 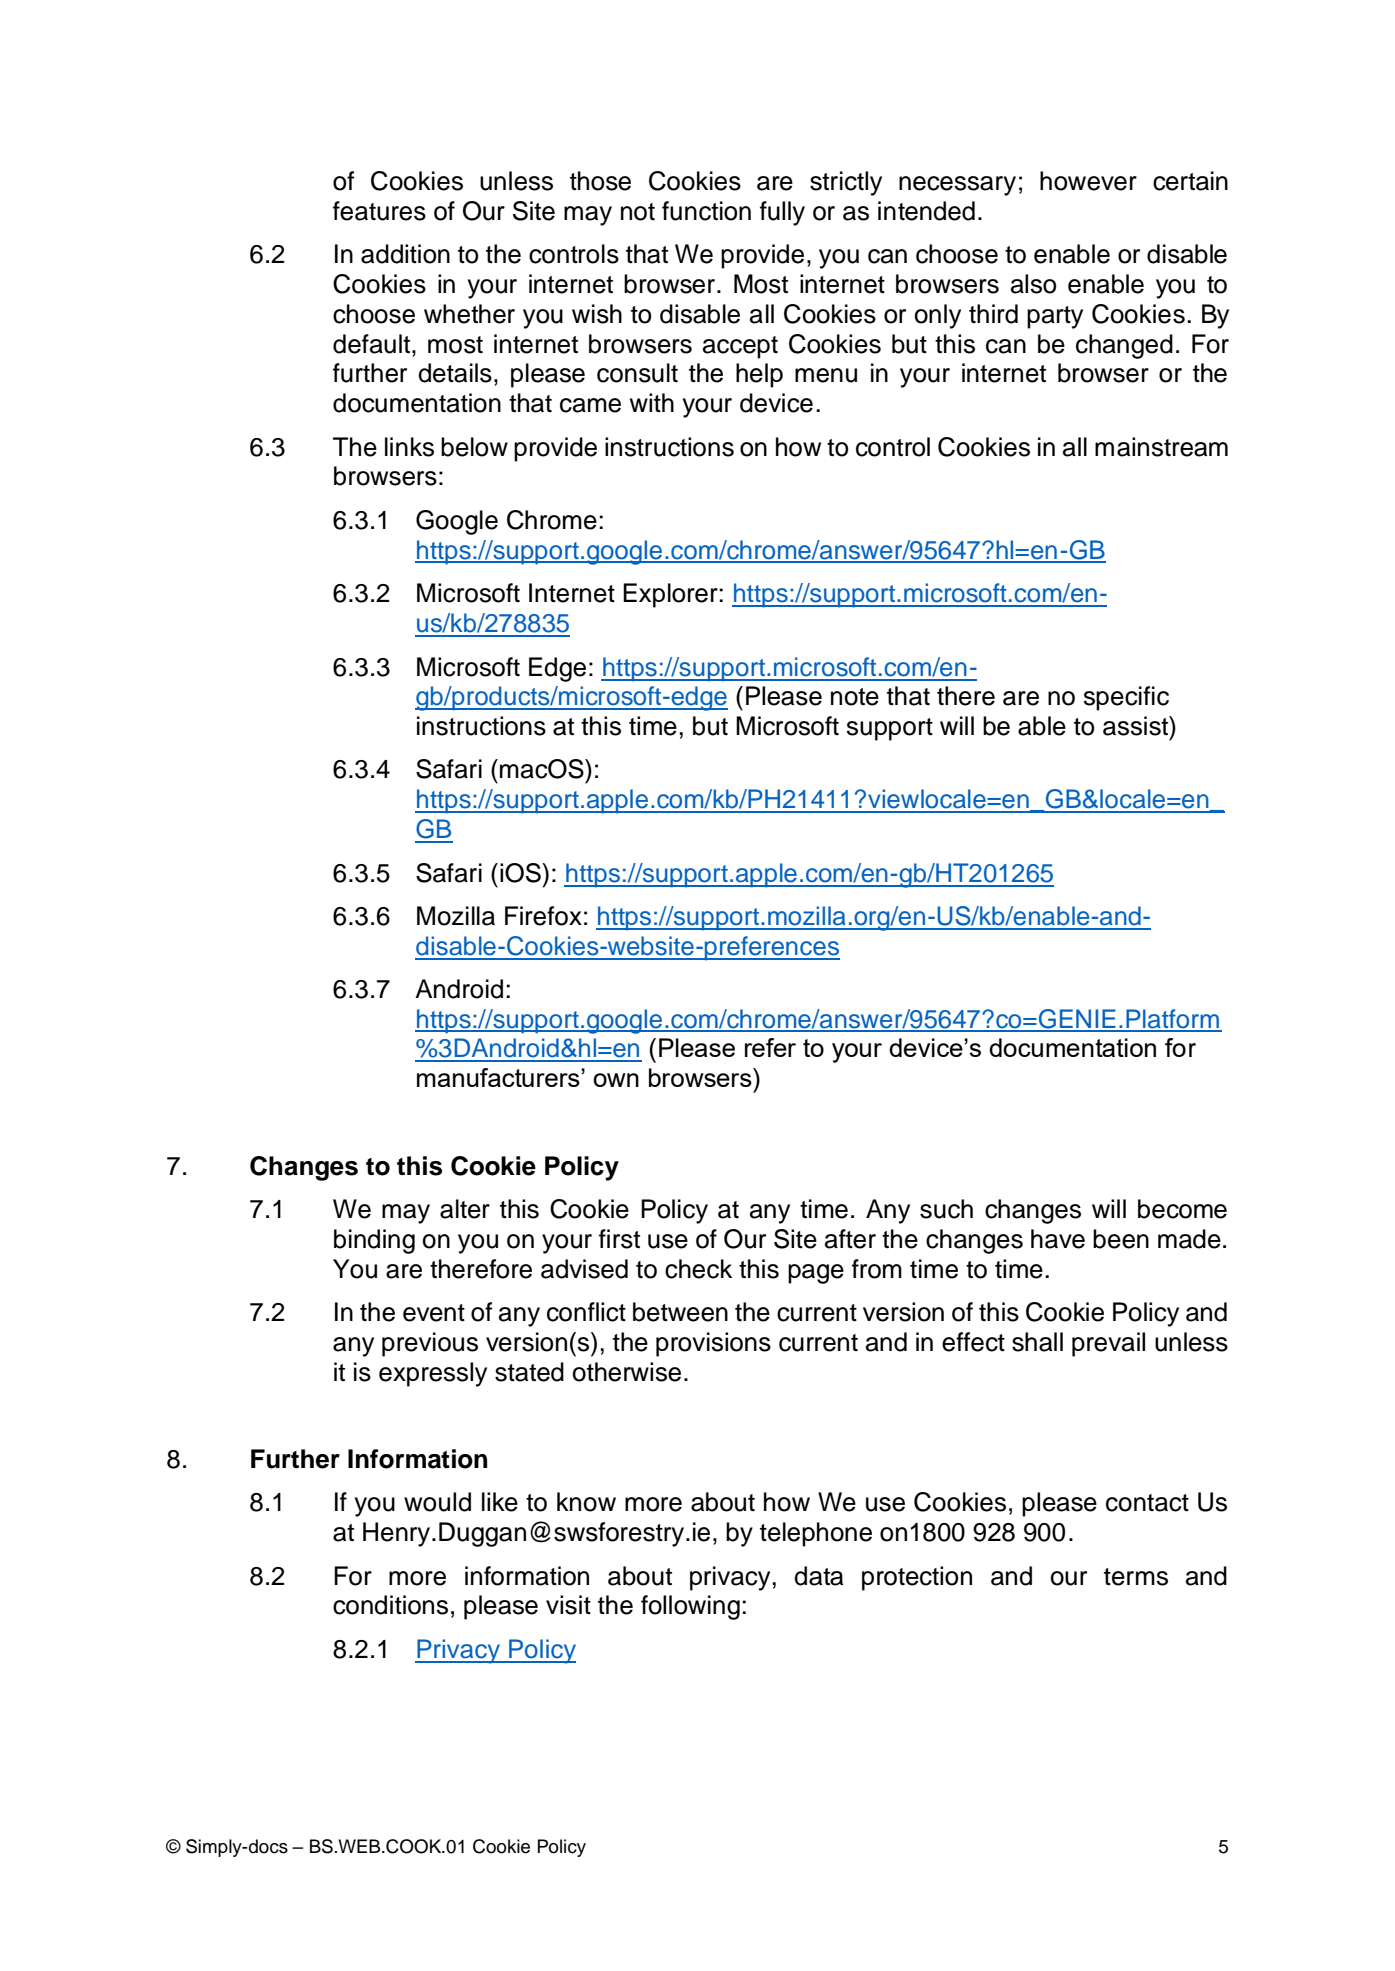 I want to click on note, so click(x=855, y=697).
